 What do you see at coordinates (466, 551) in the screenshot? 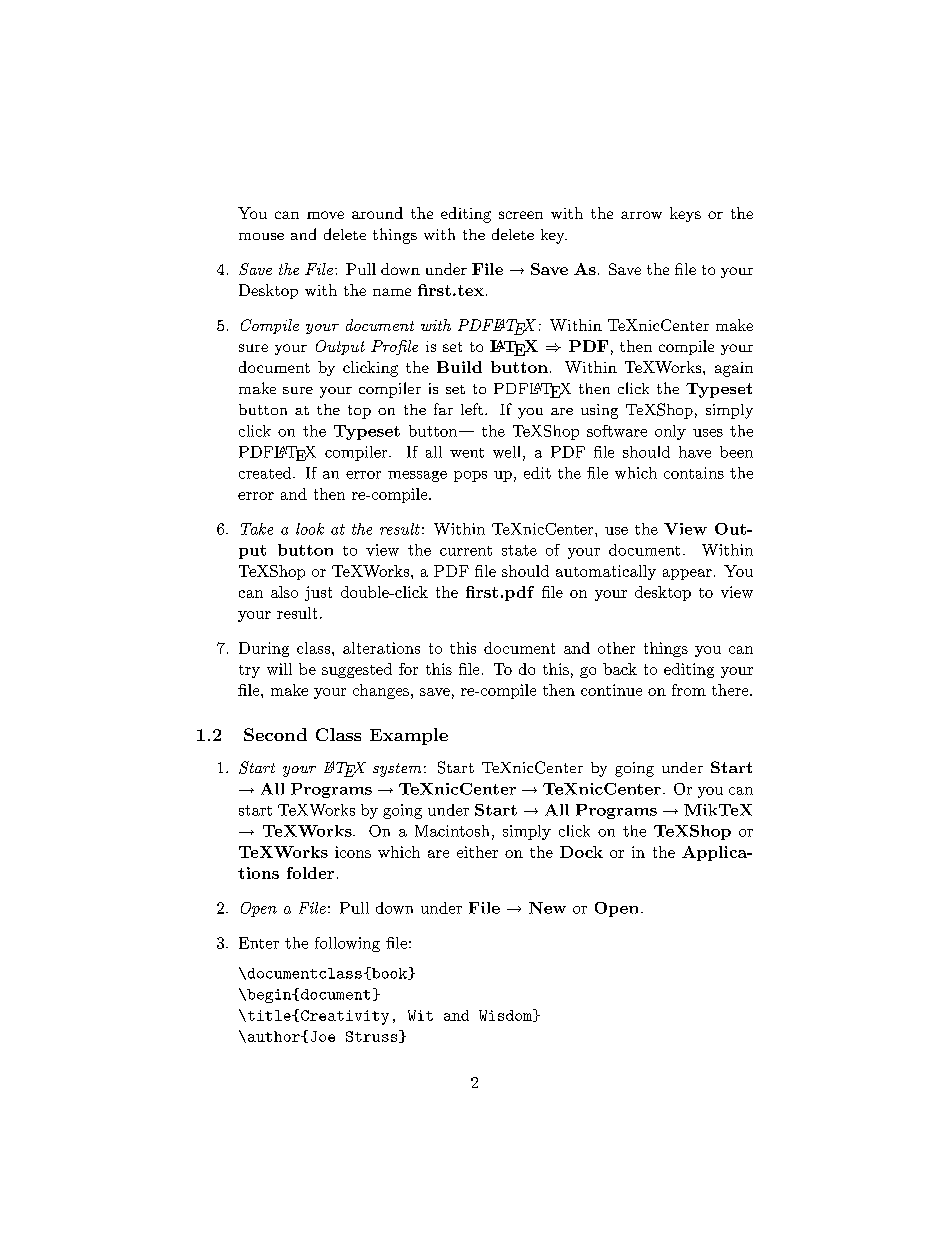
I see `current` at bounding box center [466, 551].
